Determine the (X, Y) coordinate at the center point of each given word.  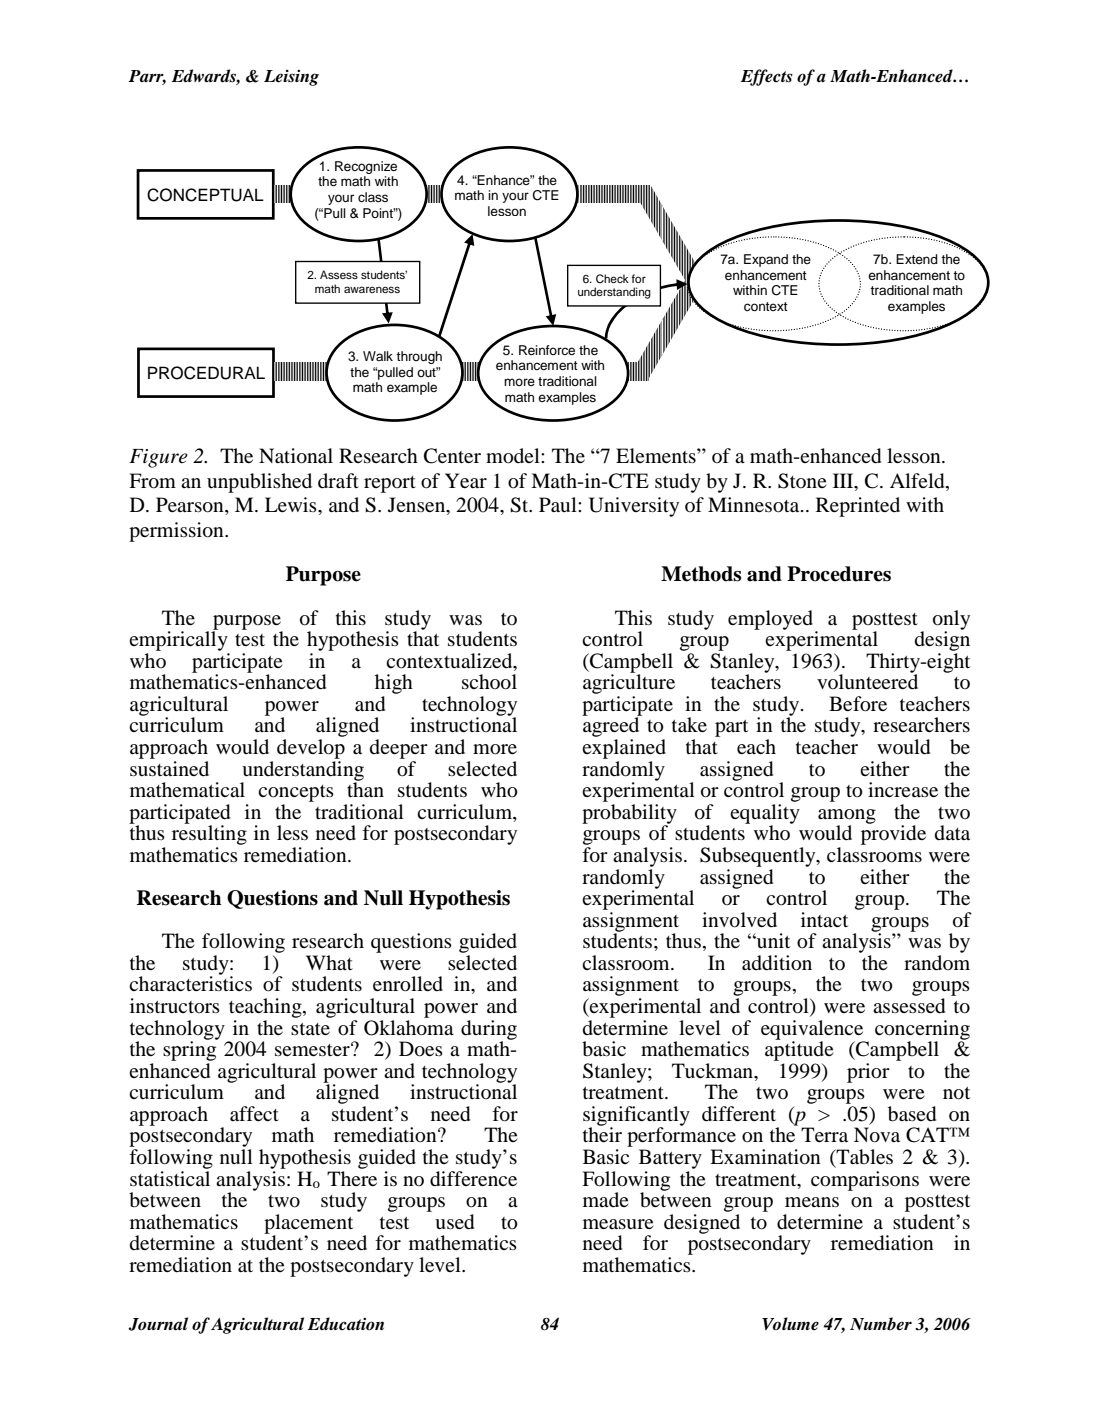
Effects (767, 77)
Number (881, 1324)
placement (308, 1225)
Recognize (366, 167)
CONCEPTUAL (205, 195)
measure (618, 1224)
